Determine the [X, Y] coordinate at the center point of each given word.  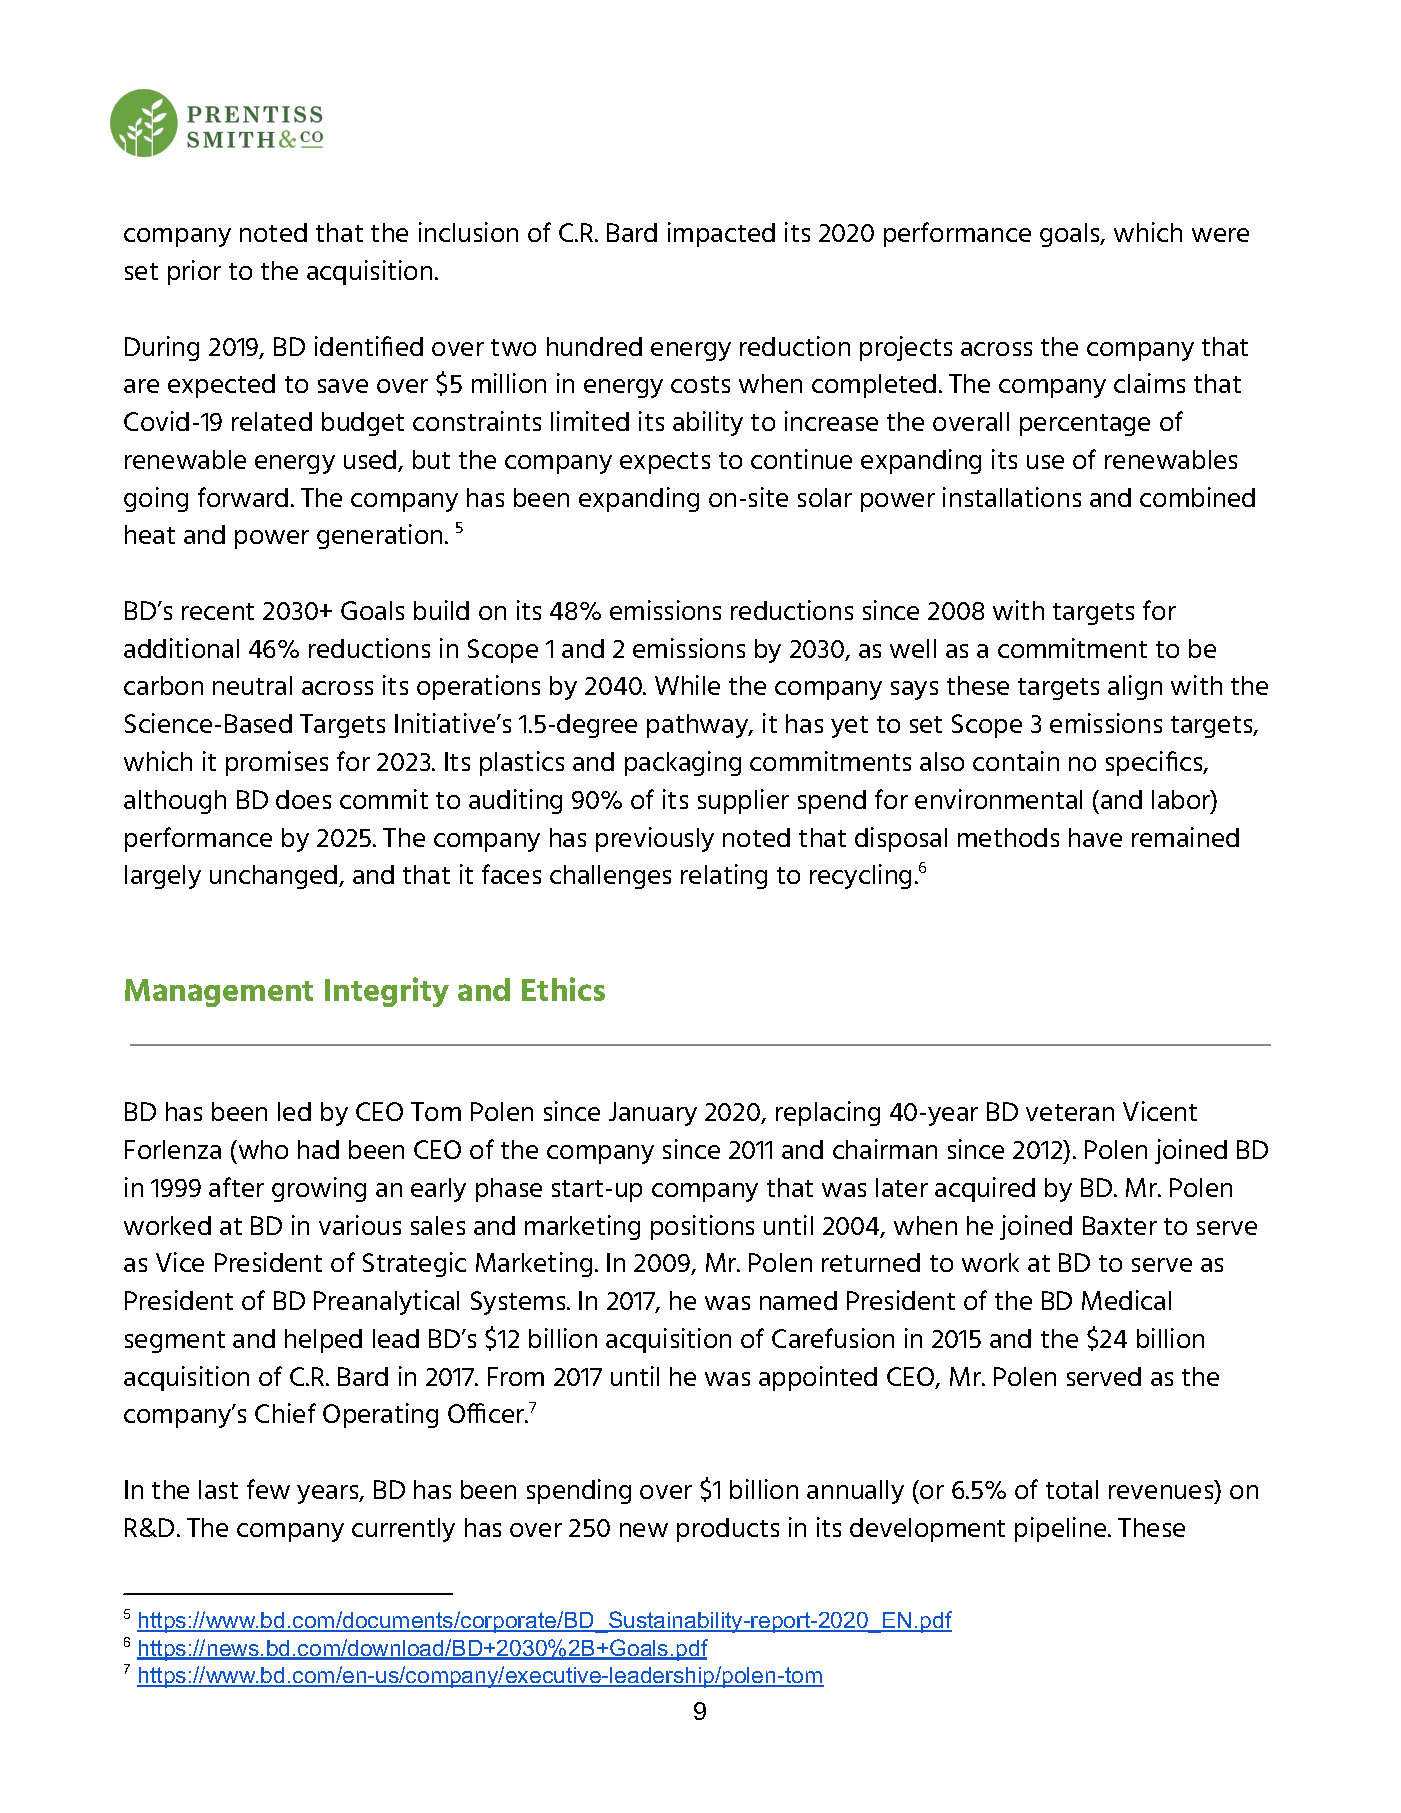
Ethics [563, 989]
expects [665, 463]
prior [194, 272]
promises [277, 763]
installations [1012, 497]
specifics [1155, 763]
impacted [721, 234]
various [360, 1225]
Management [219, 993]
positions [702, 1227]
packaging [683, 763]
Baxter [1120, 1225]
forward [243, 497]
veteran [1070, 1112]
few [268, 1489]
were [1220, 235]
